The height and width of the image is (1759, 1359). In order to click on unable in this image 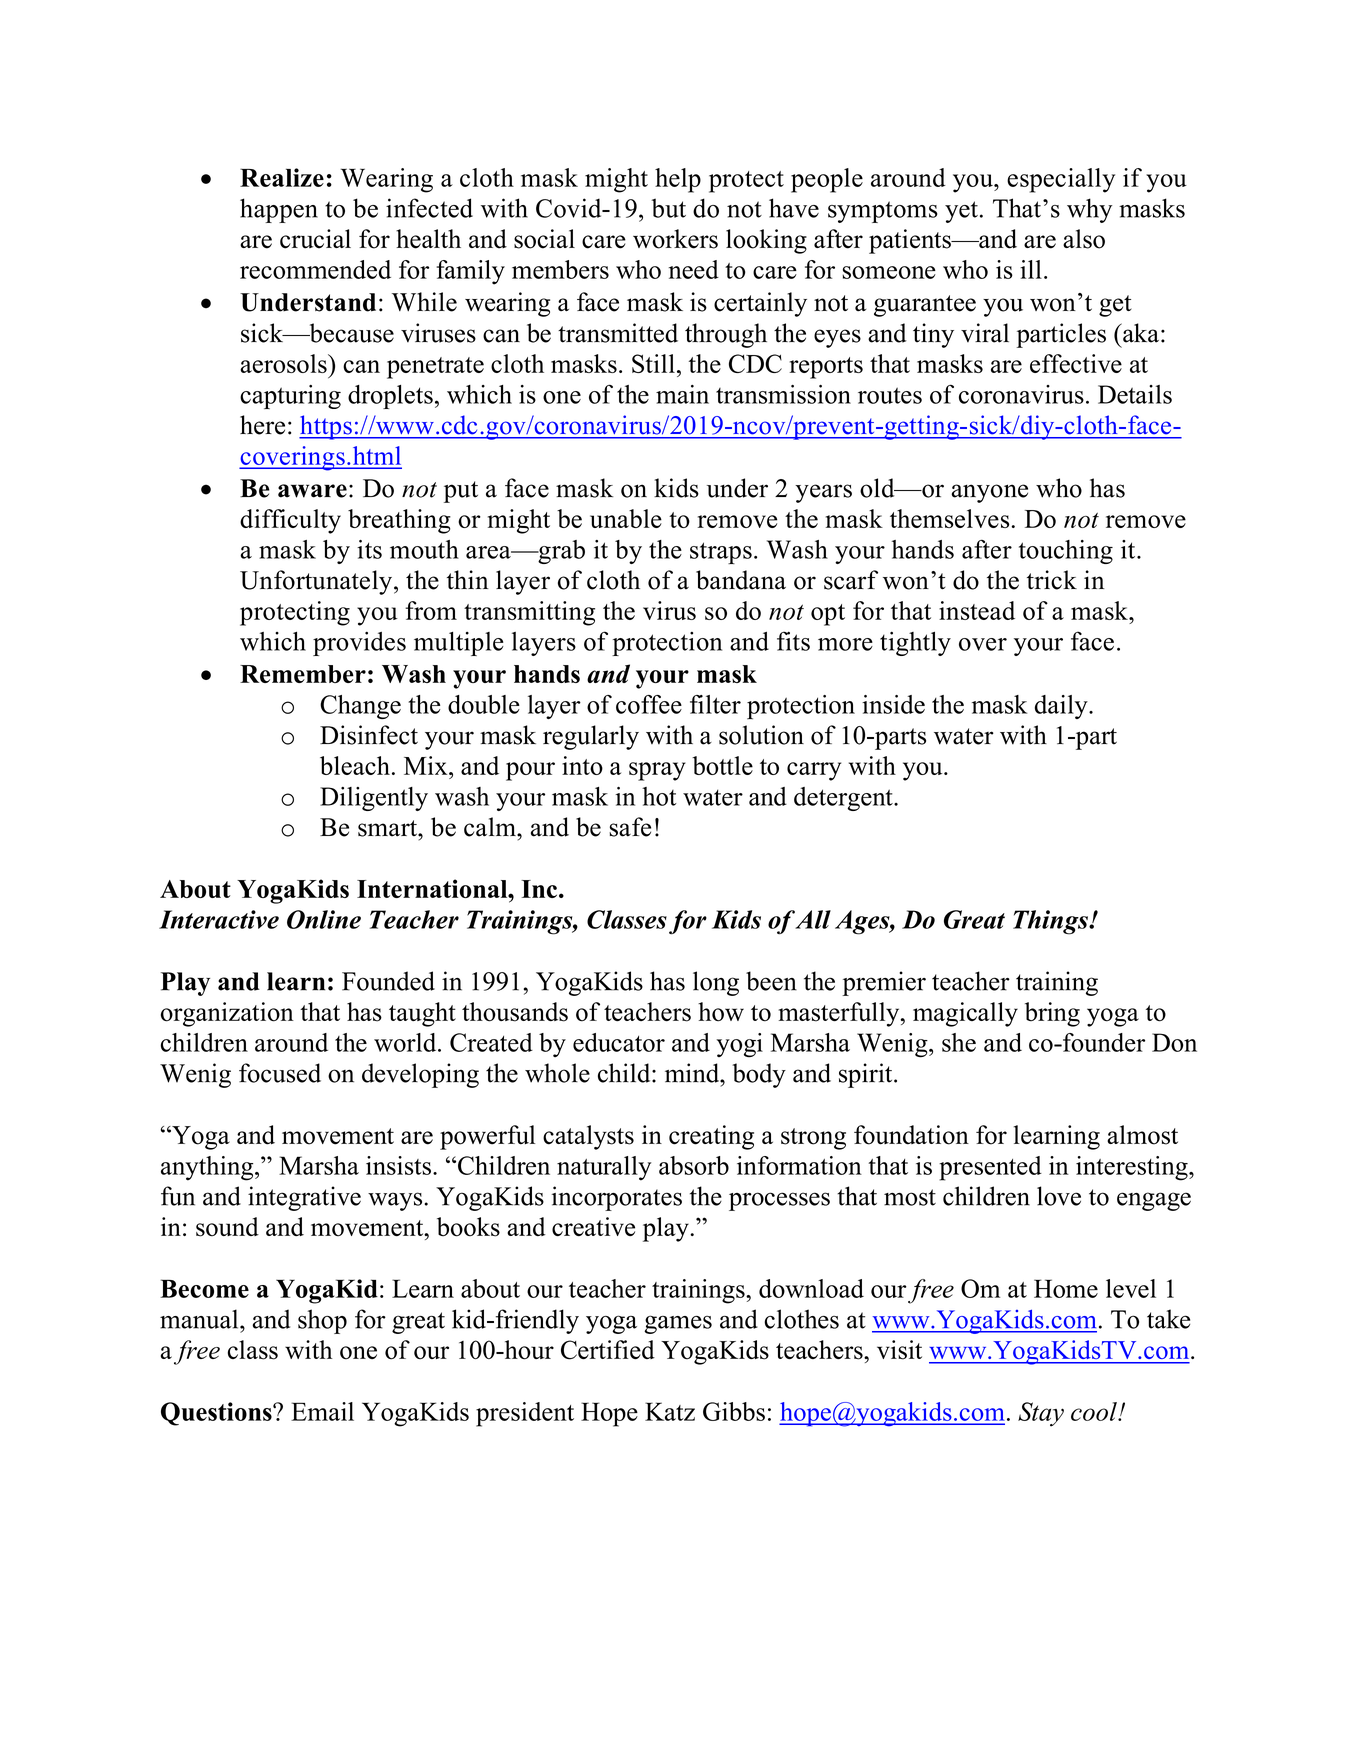, I will do `click(626, 518)`.
